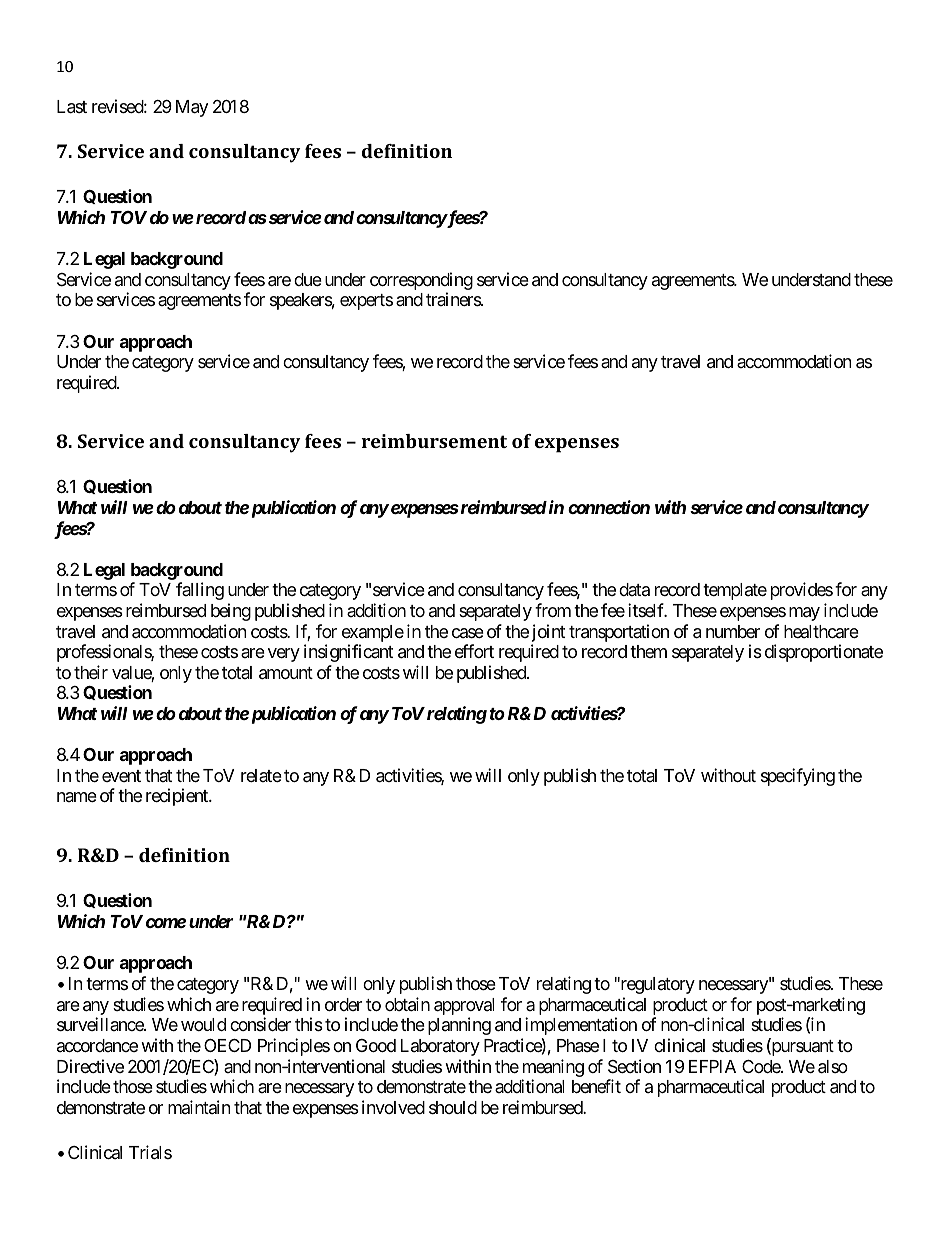 This screenshot has height=1233, width=952. Describe the element at coordinates (421, 282) in the screenshot. I see `corresponding` at that location.
